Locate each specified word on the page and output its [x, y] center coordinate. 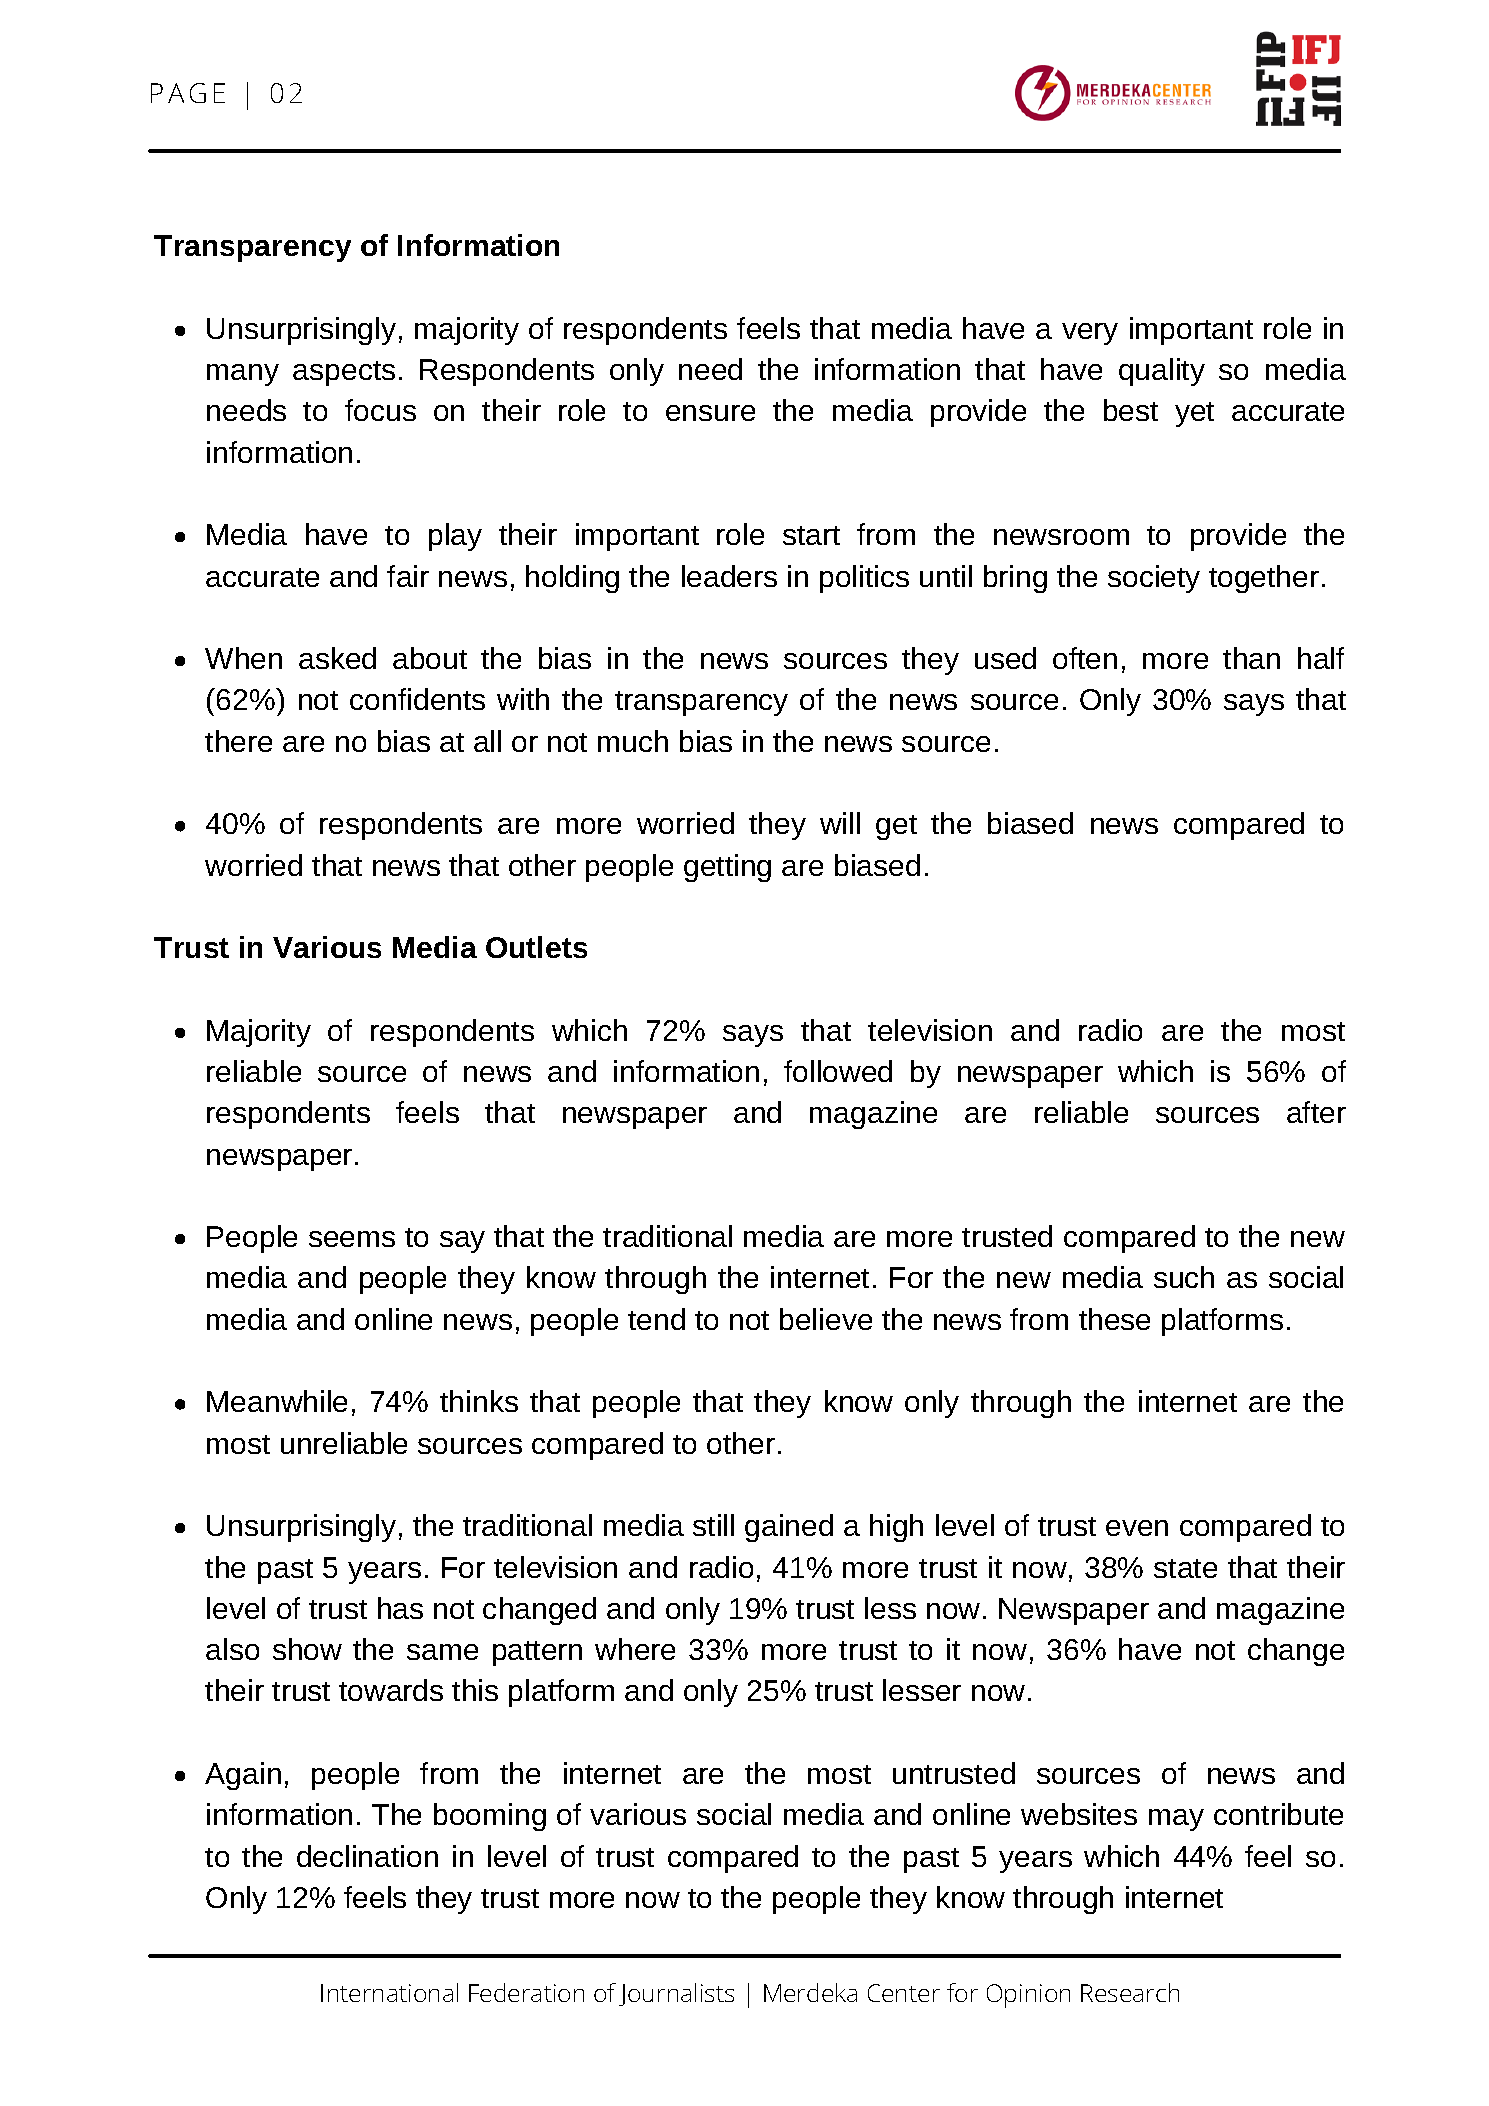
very [1090, 334]
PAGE [188, 93]
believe [826, 1319]
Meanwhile [277, 1401]
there [238, 741]
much [633, 741]
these [1114, 1319]
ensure [710, 413]
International [389, 1992]
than [1251, 658]
